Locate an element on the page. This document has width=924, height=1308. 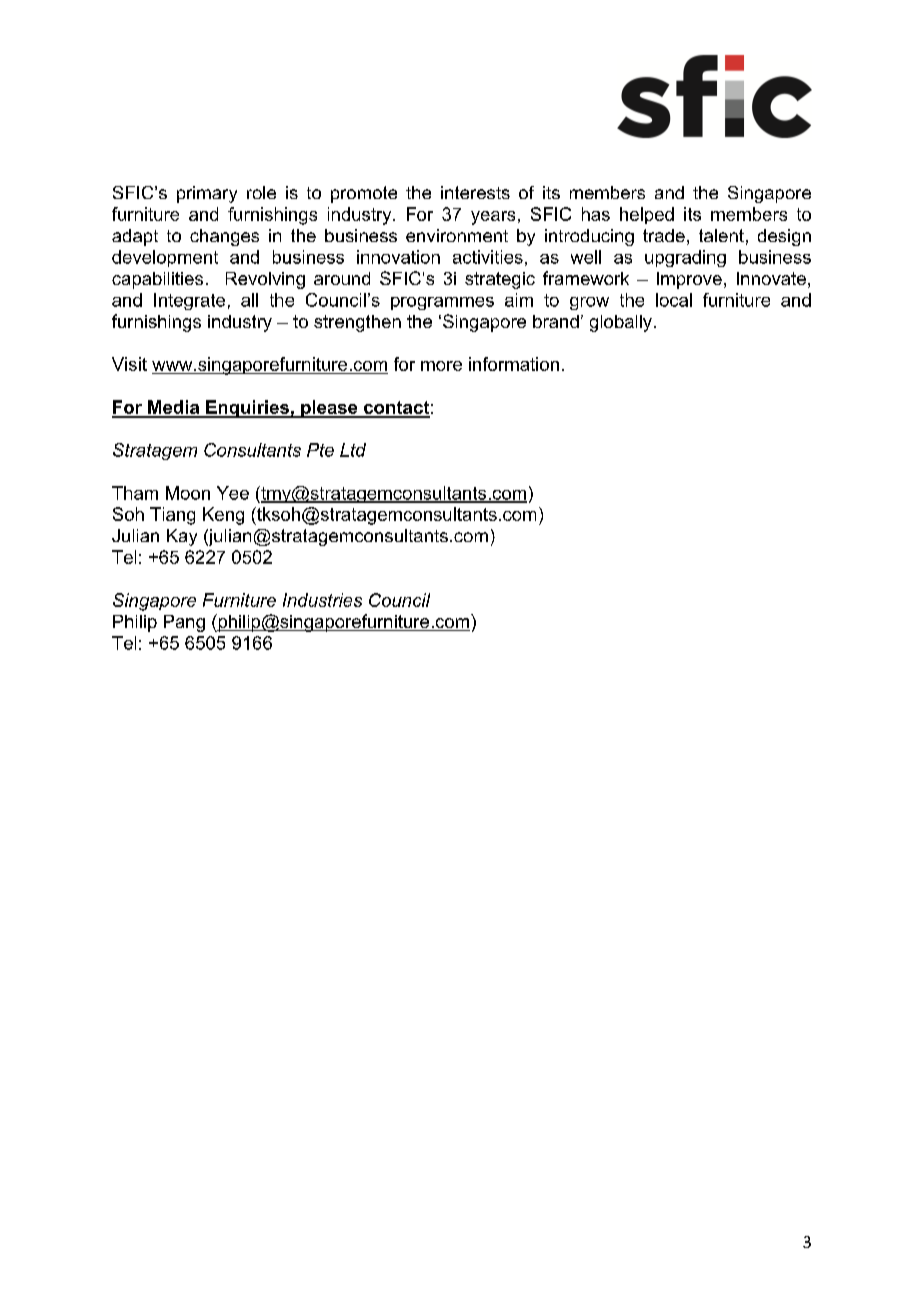
globally is located at coordinates (621, 323).
